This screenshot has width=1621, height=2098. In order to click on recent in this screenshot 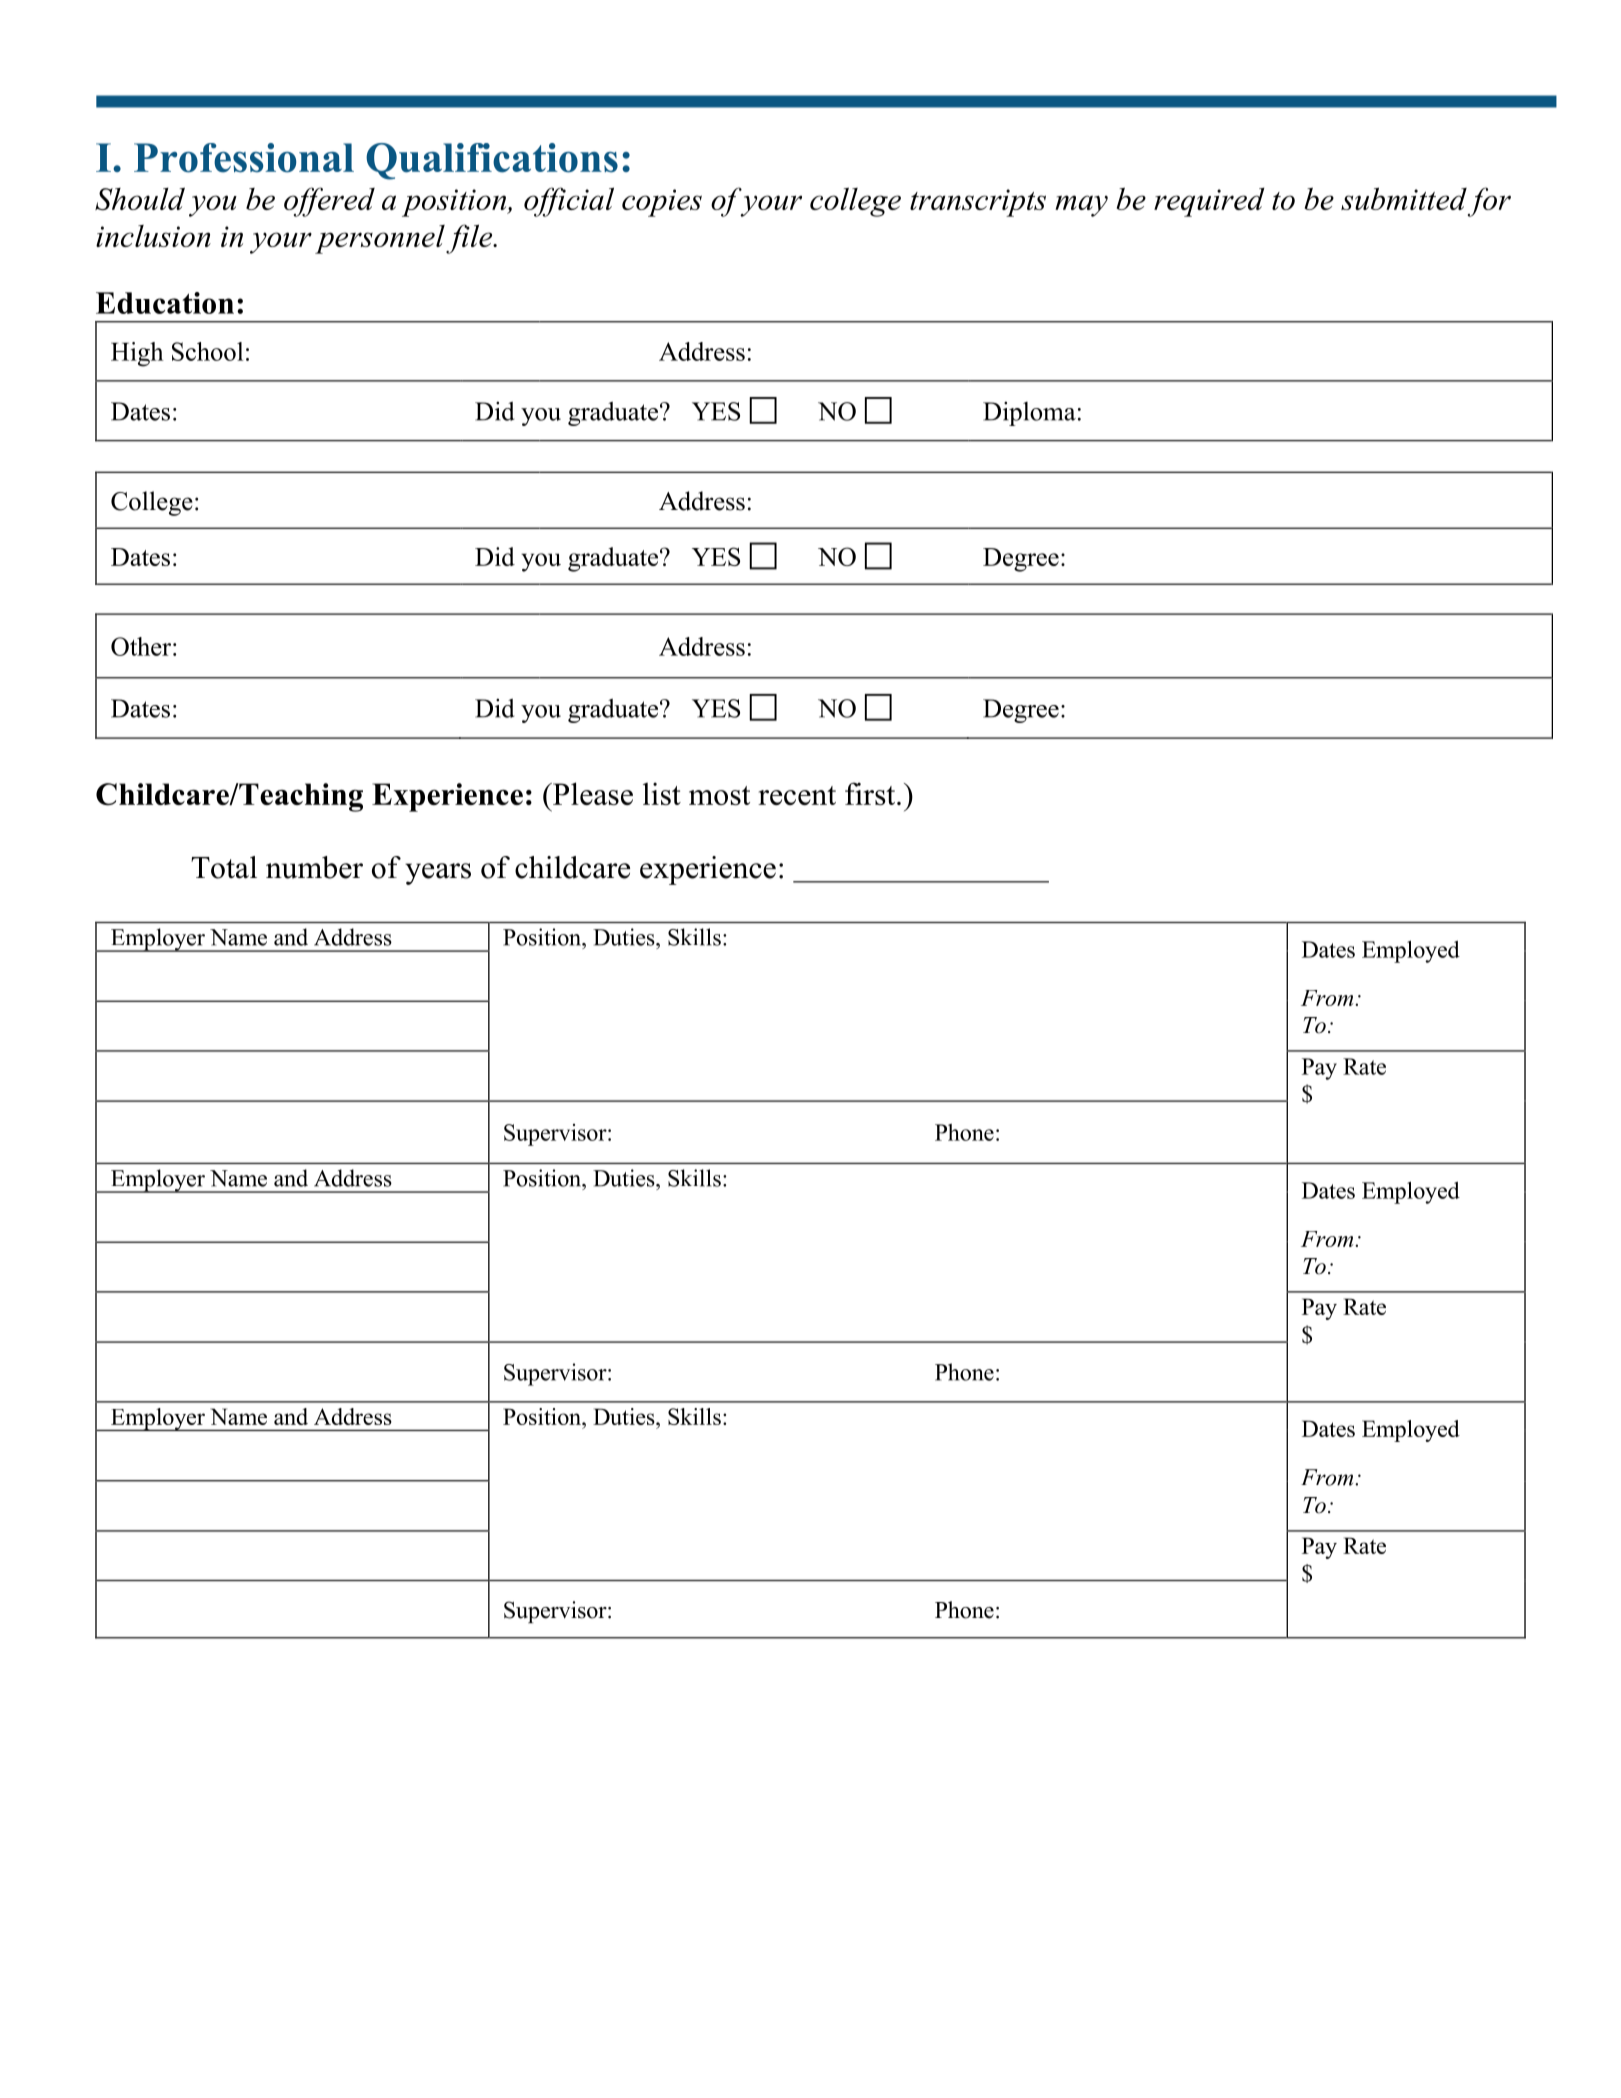, I will do `click(797, 795)`.
